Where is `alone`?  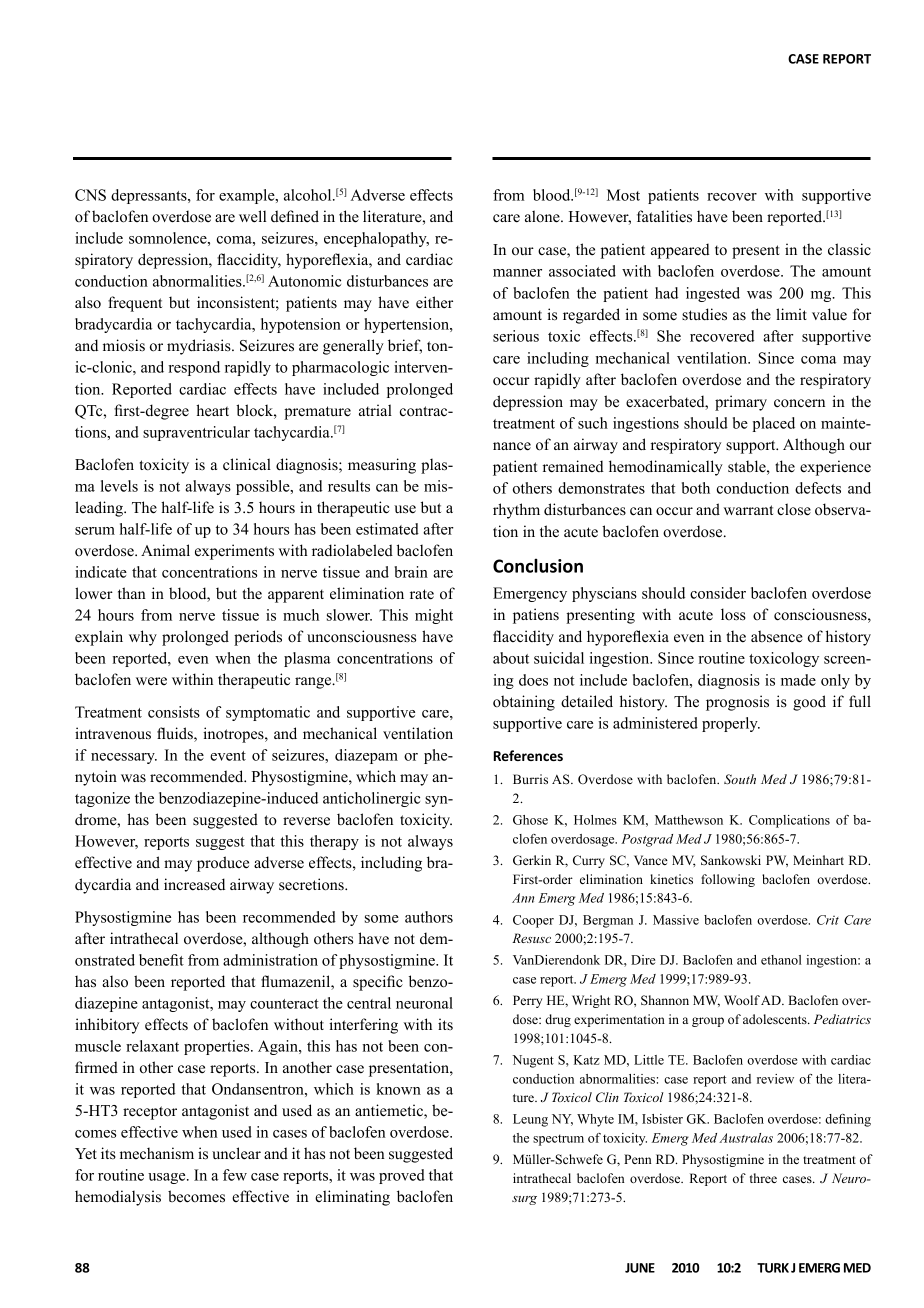 alone is located at coordinates (543, 216).
